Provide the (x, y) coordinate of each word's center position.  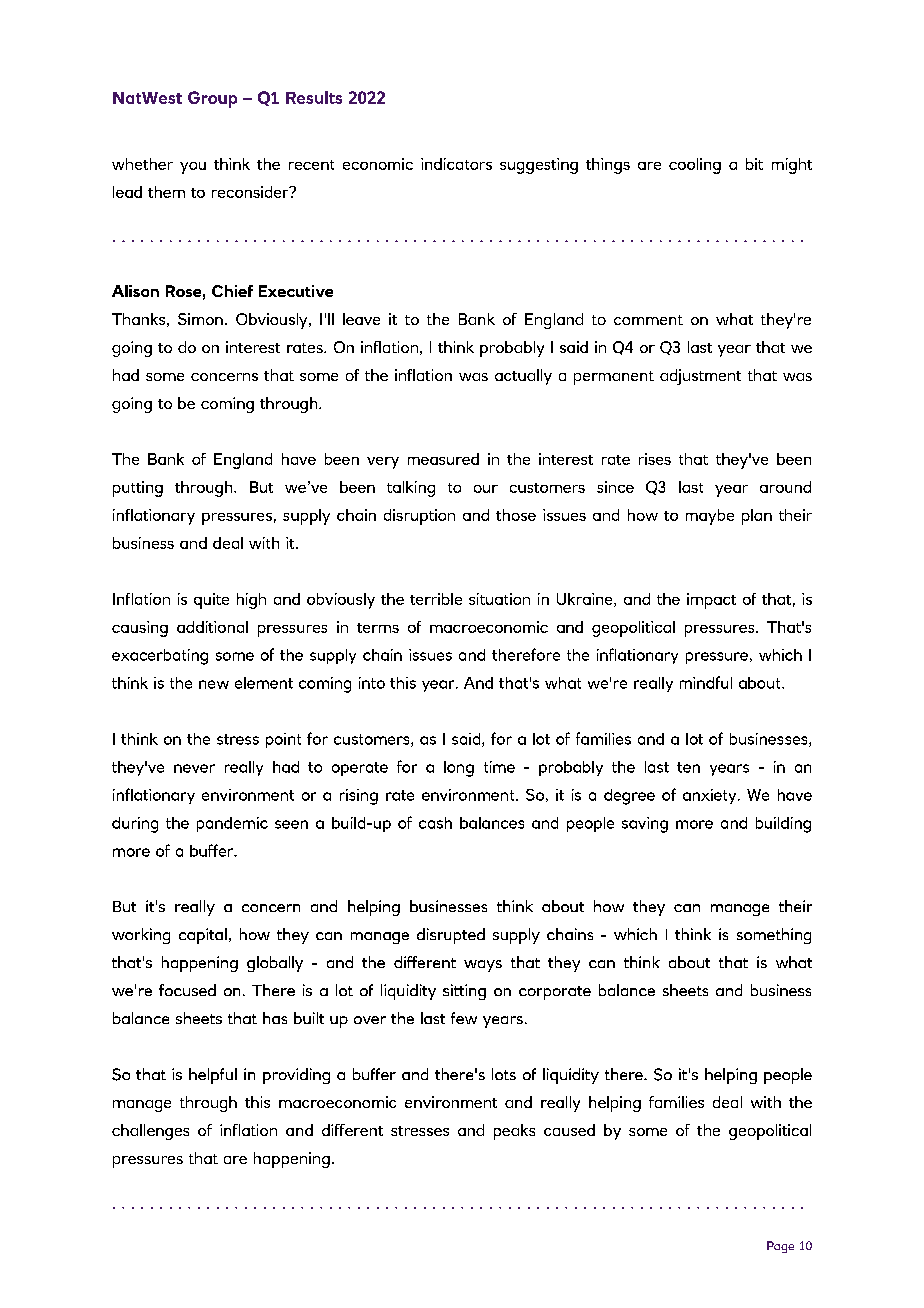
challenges (150, 1132)
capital (203, 936)
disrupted (451, 936)
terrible (436, 599)
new (214, 684)
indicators (456, 164)
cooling (695, 166)
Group (212, 99)
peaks (514, 1132)
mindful (706, 682)
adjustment (700, 377)
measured (443, 459)
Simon (200, 319)
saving (645, 825)
